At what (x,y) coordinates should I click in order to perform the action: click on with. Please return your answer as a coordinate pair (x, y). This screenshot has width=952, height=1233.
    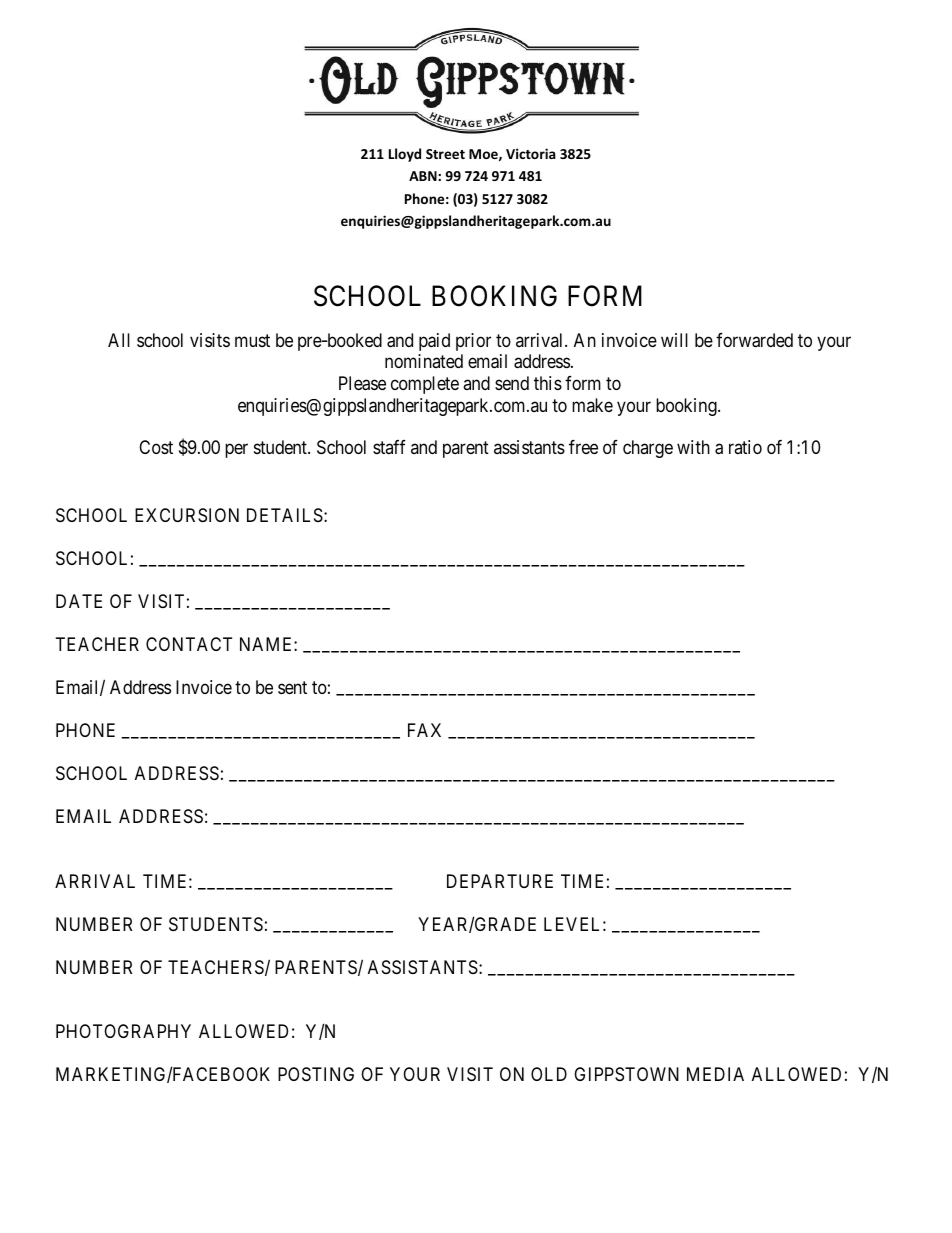
    Looking at the image, I should click on (693, 447).
